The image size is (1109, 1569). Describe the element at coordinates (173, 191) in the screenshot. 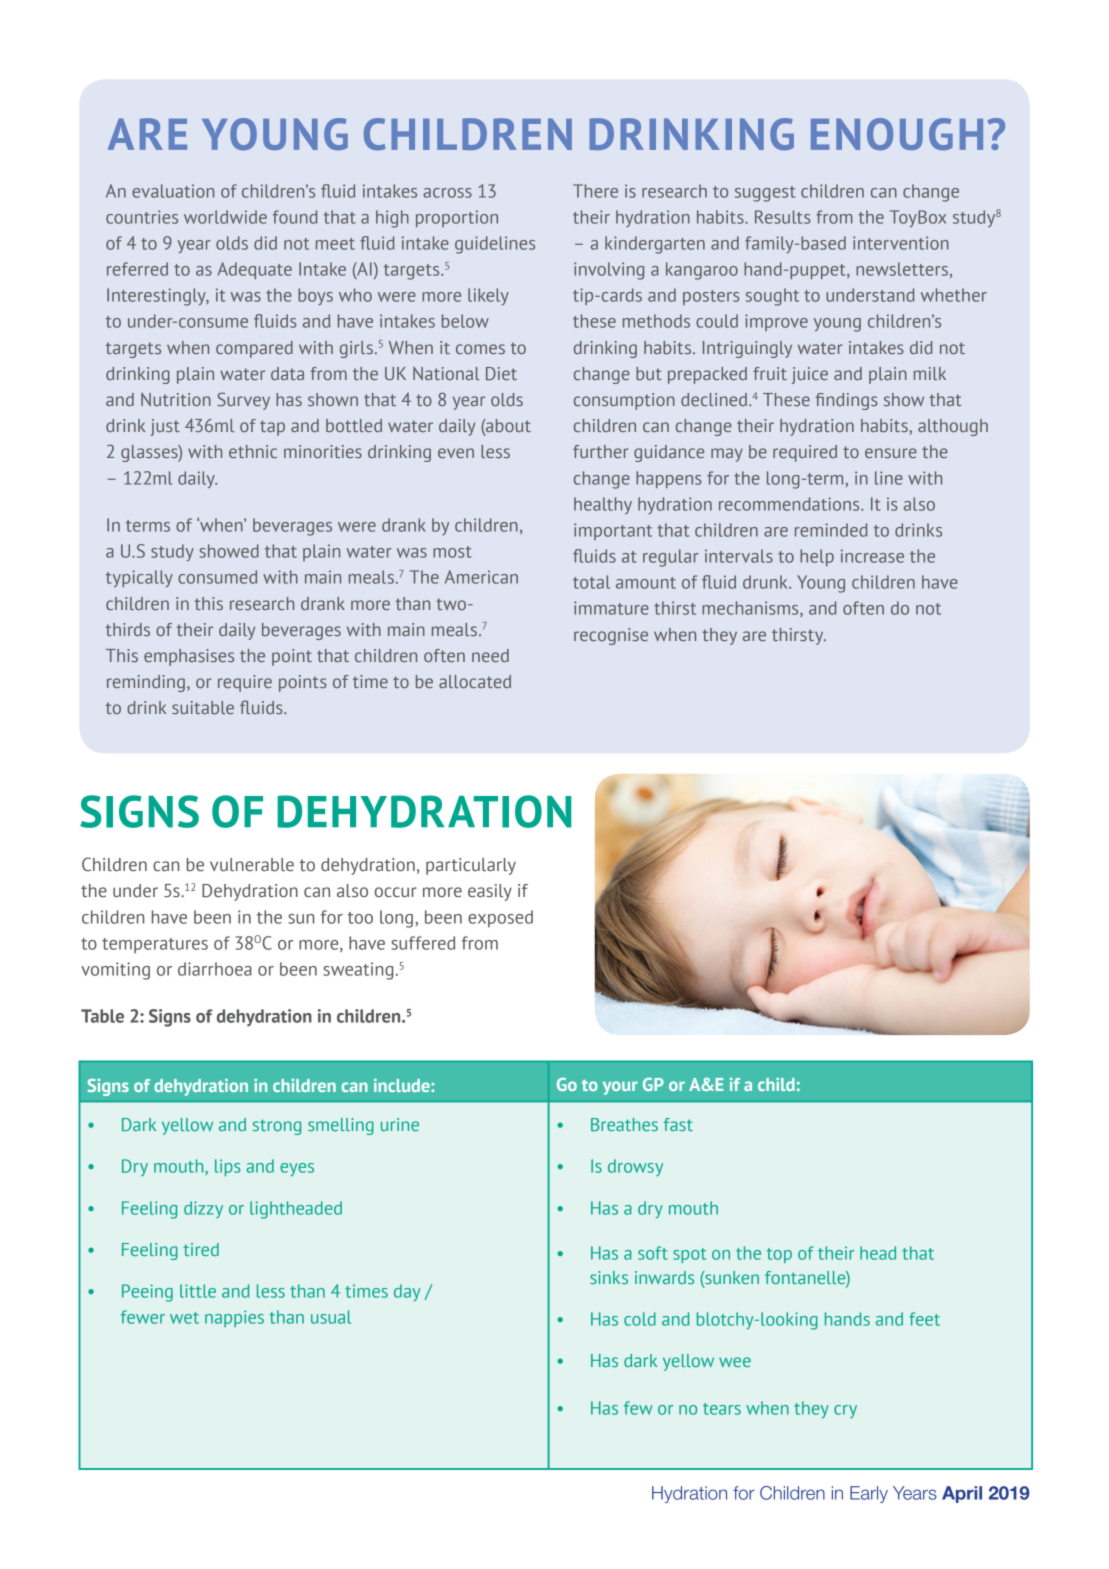

I see `evaluation` at that location.
